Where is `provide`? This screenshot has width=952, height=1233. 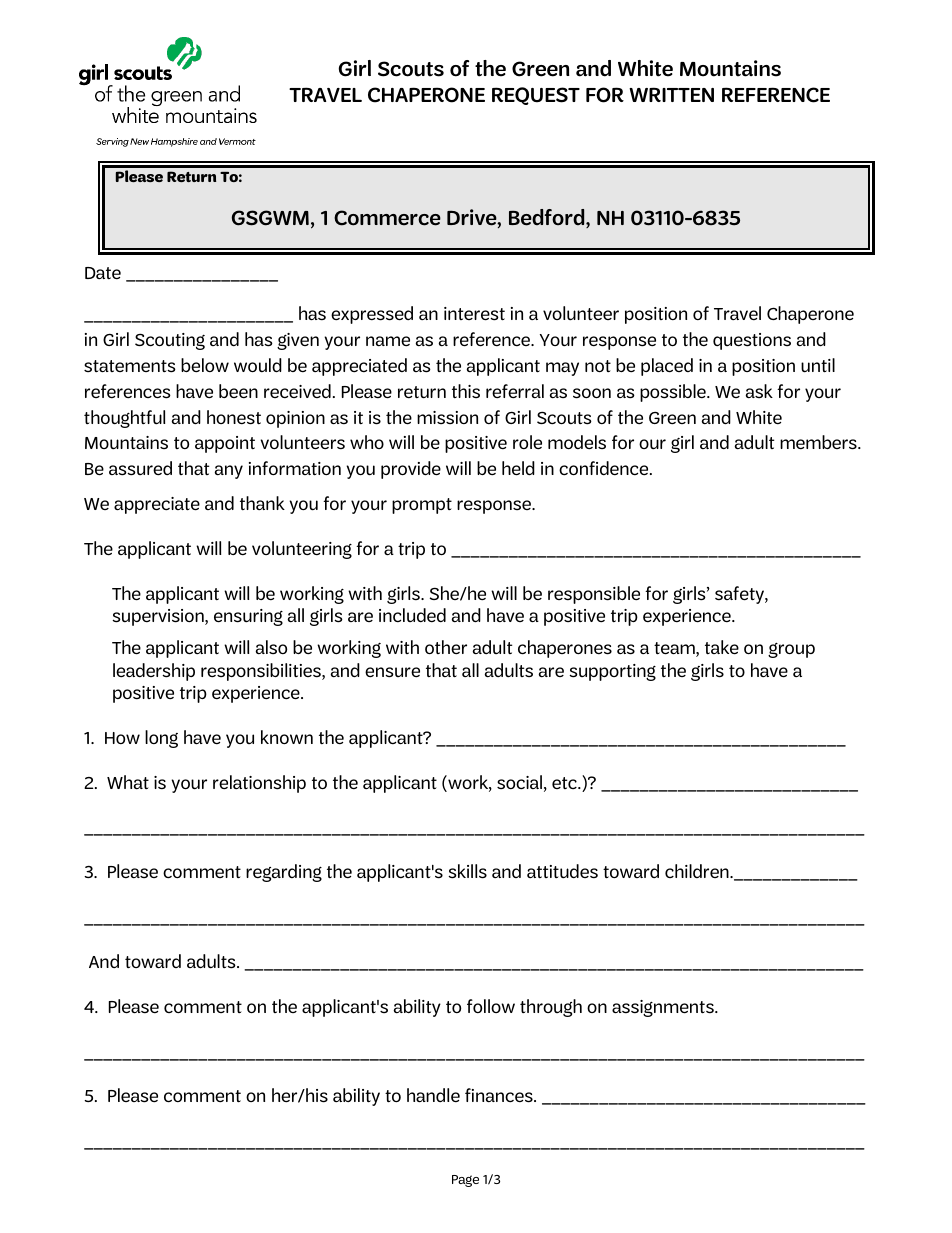
provide is located at coordinates (411, 470).
